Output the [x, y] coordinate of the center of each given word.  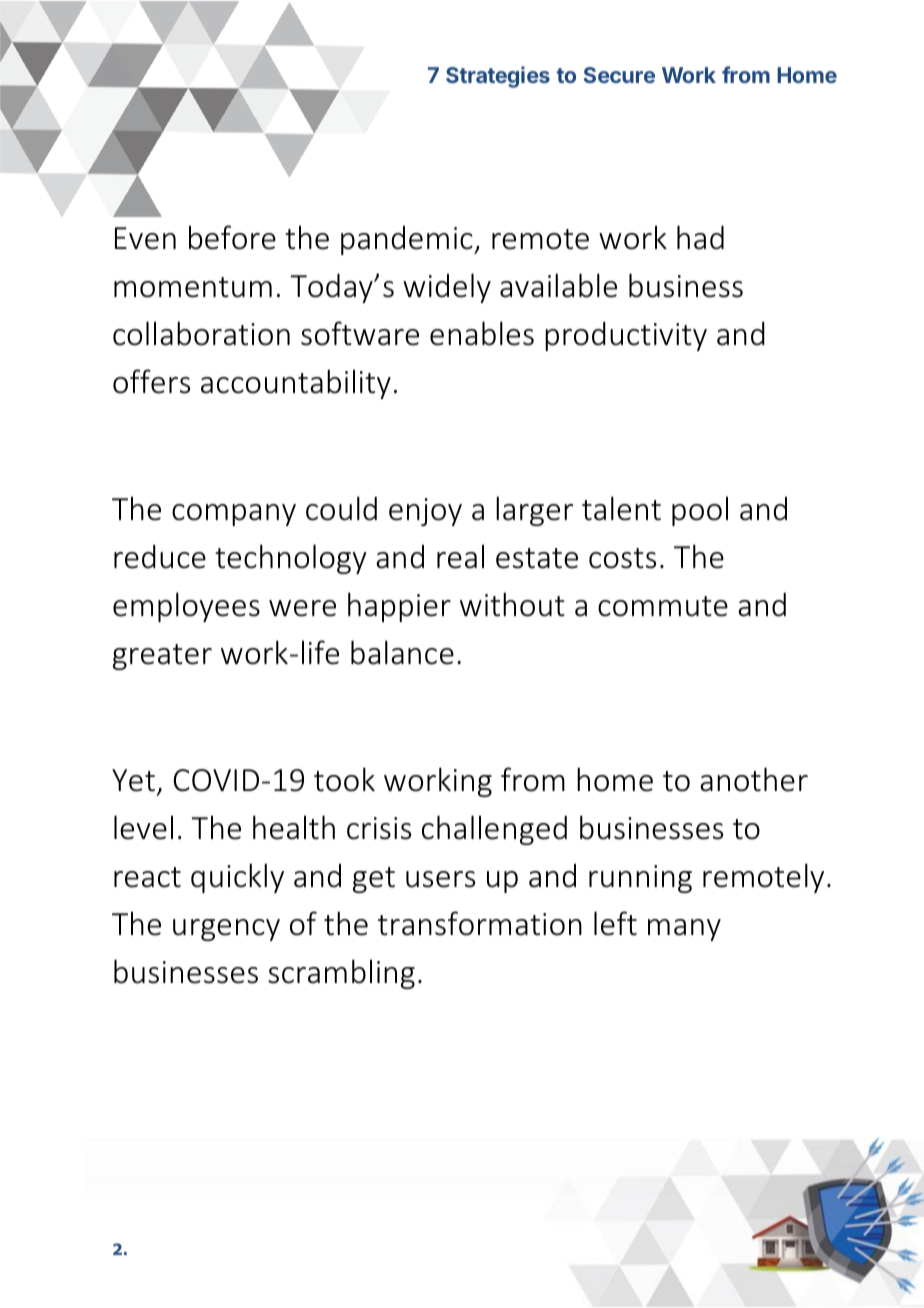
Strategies [498, 77]
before [232, 237]
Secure [619, 75]
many [684, 930]
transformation [480, 923]
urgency [226, 930]
